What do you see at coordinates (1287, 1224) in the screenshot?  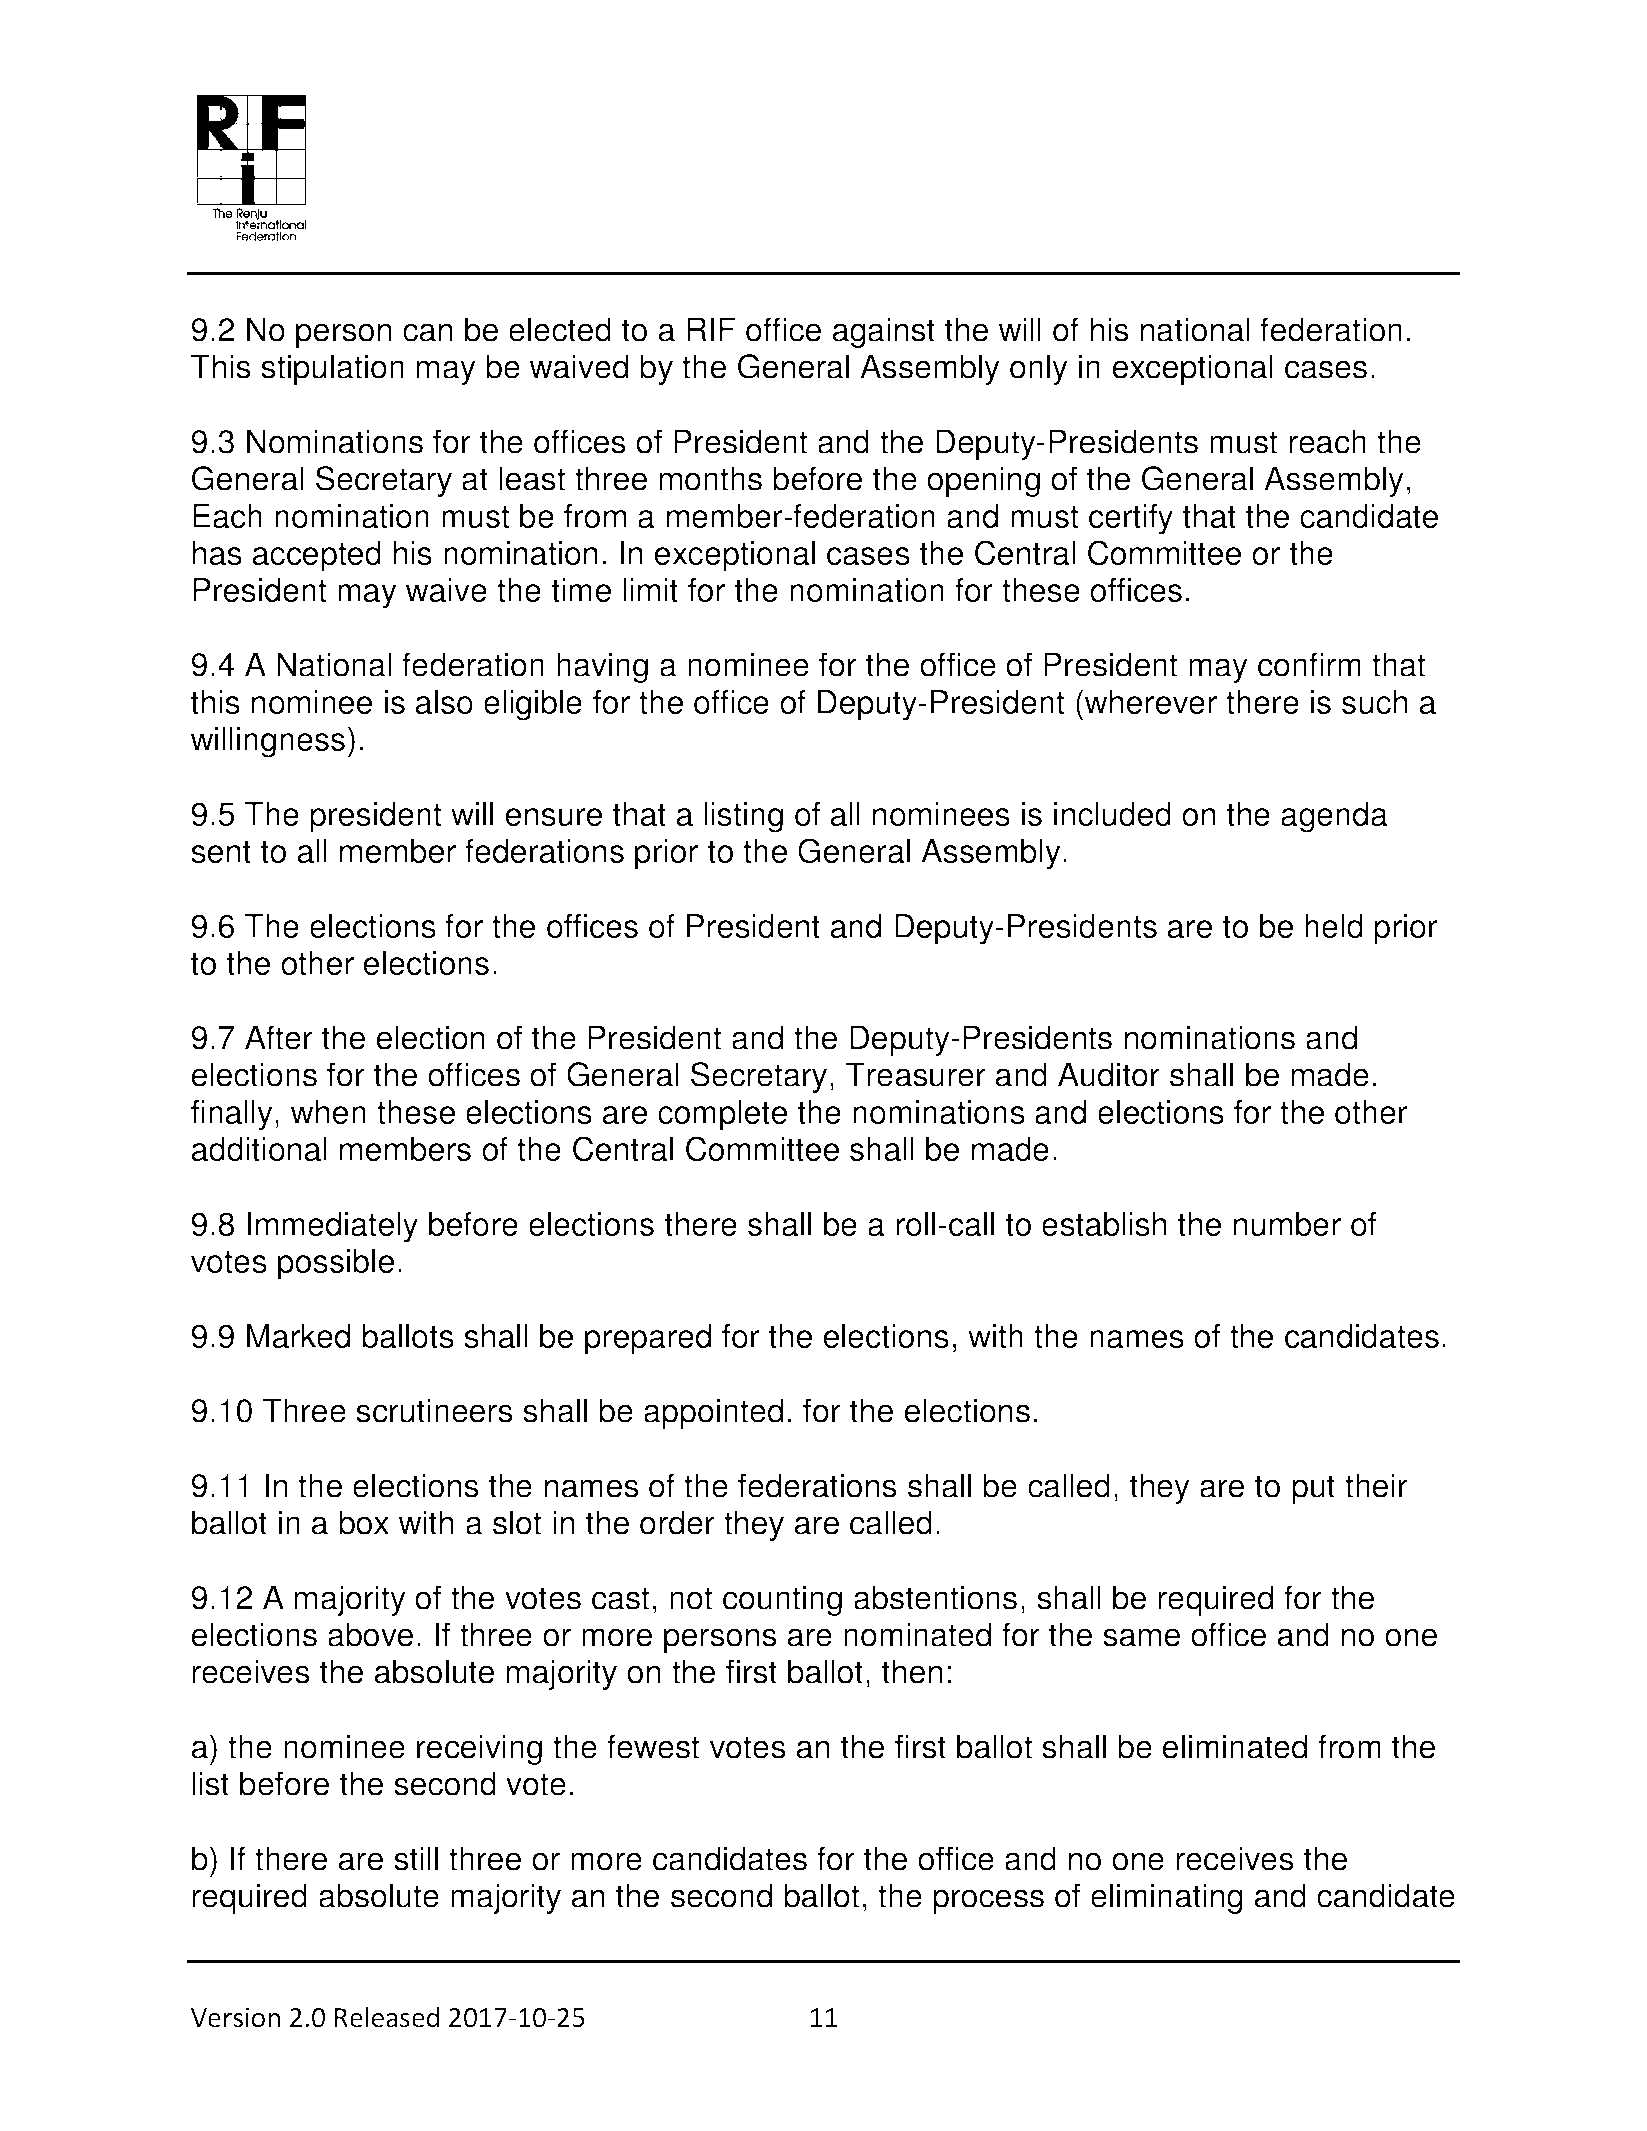 I see `number` at bounding box center [1287, 1224].
